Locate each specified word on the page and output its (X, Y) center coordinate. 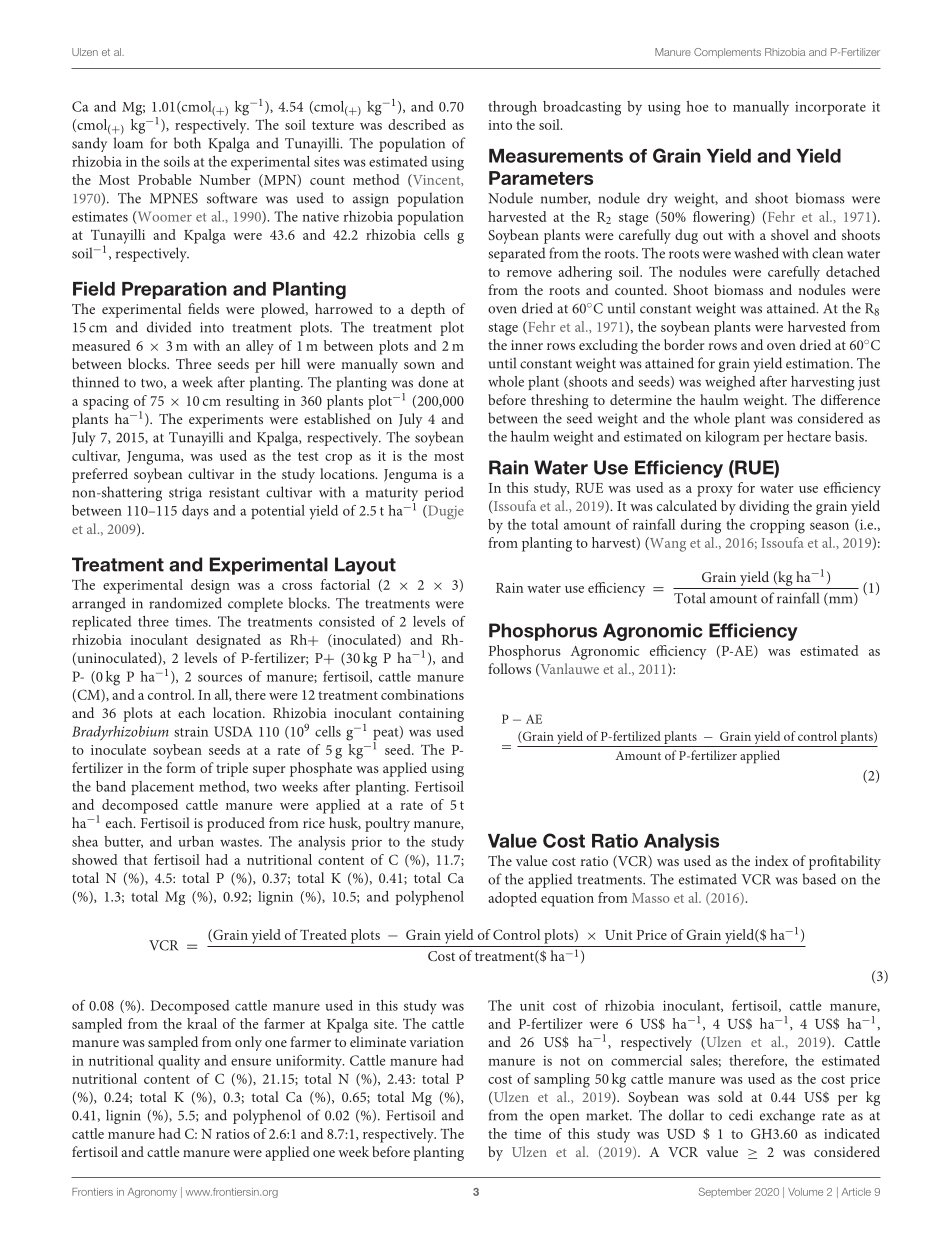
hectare (809, 436)
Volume (805, 1192)
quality (179, 1062)
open (564, 1118)
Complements (727, 53)
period (444, 493)
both (187, 143)
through (512, 108)
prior (367, 843)
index (771, 860)
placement (162, 788)
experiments (226, 421)
